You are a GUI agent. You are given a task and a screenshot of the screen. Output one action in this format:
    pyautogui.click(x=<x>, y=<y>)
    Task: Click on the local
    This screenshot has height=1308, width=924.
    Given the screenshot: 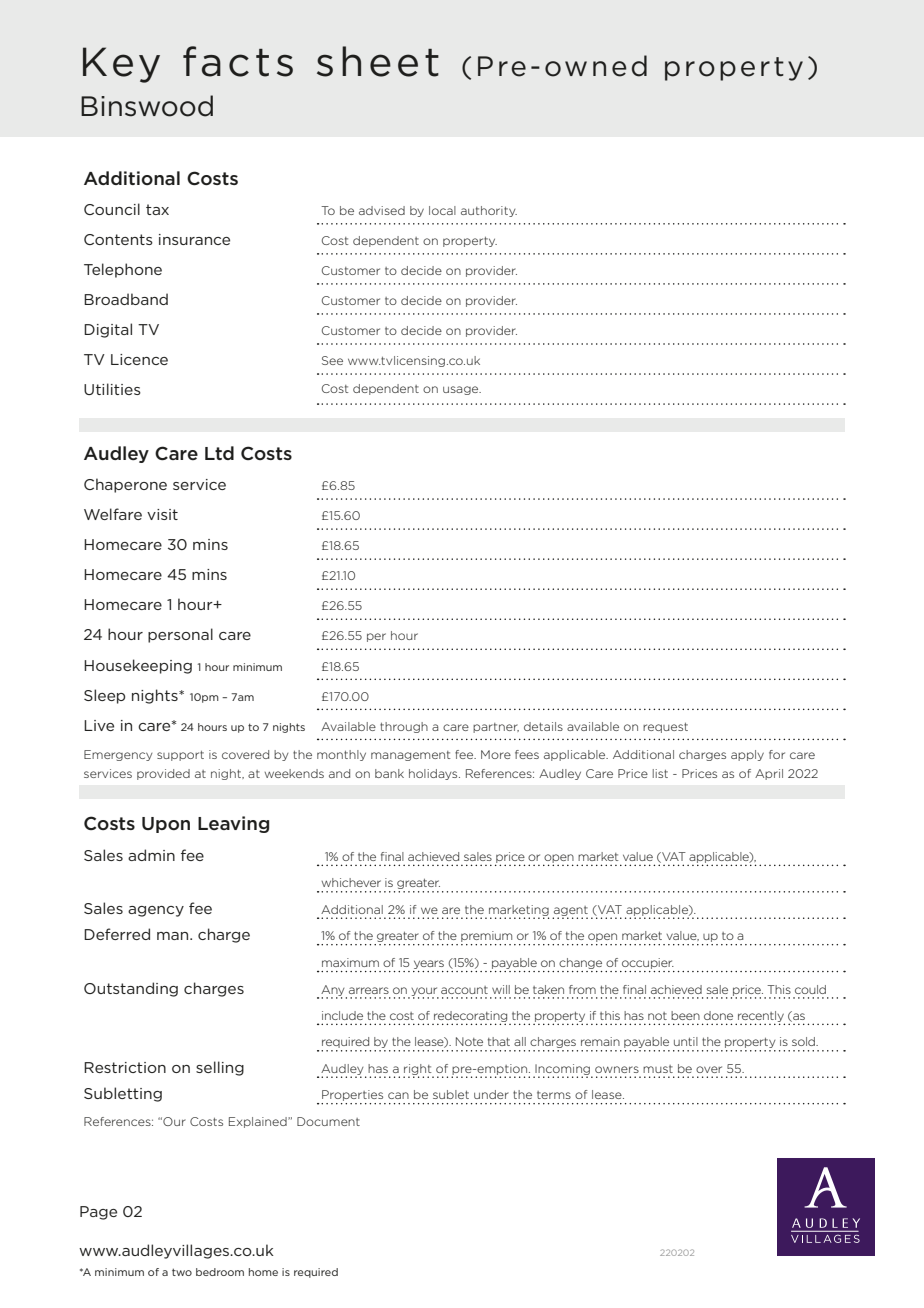 What is the action you would take?
    pyautogui.click(x=442, y=210)
